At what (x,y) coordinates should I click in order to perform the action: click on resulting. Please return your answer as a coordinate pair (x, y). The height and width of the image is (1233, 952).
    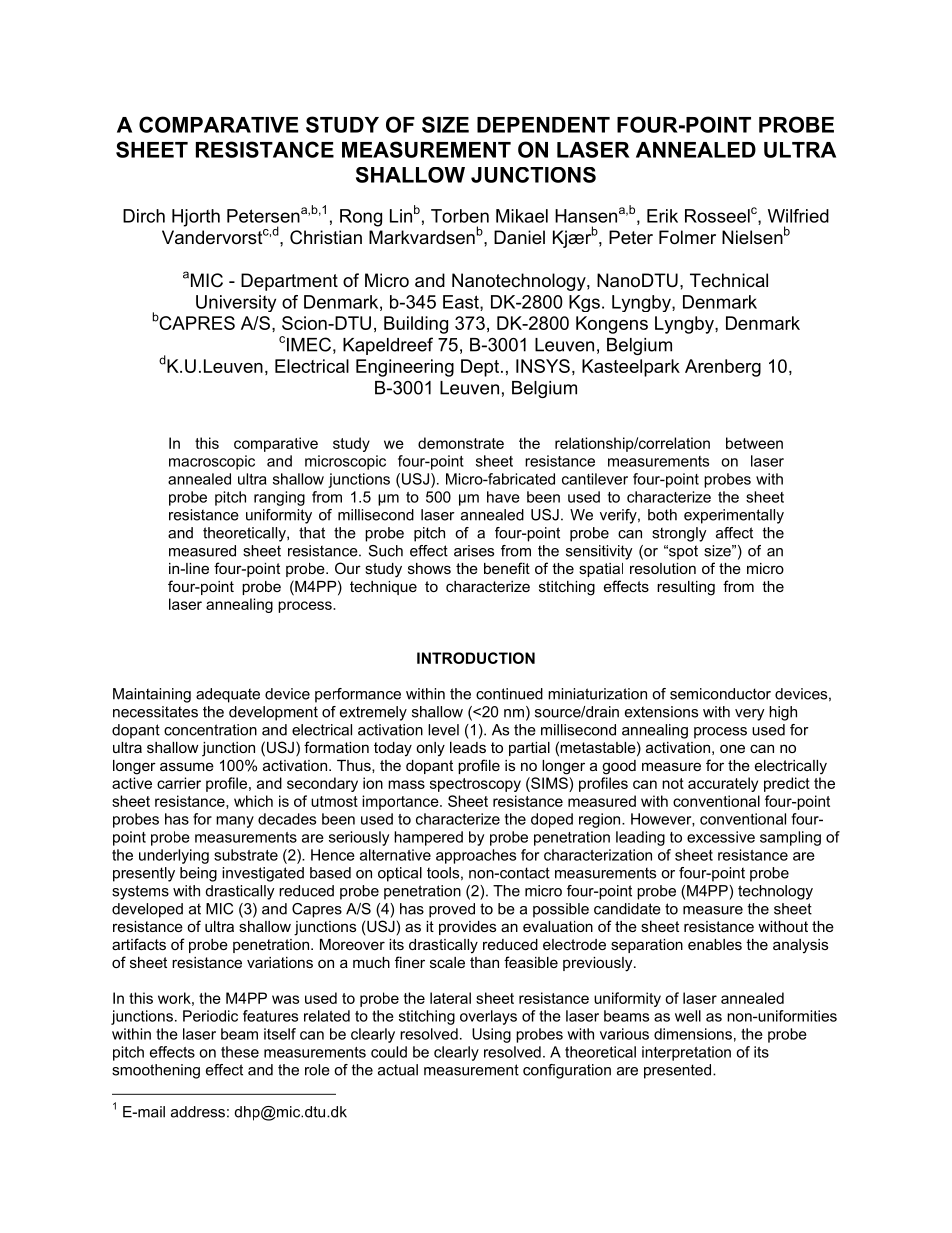
    Looking at the image, I should click on (686, 588).
